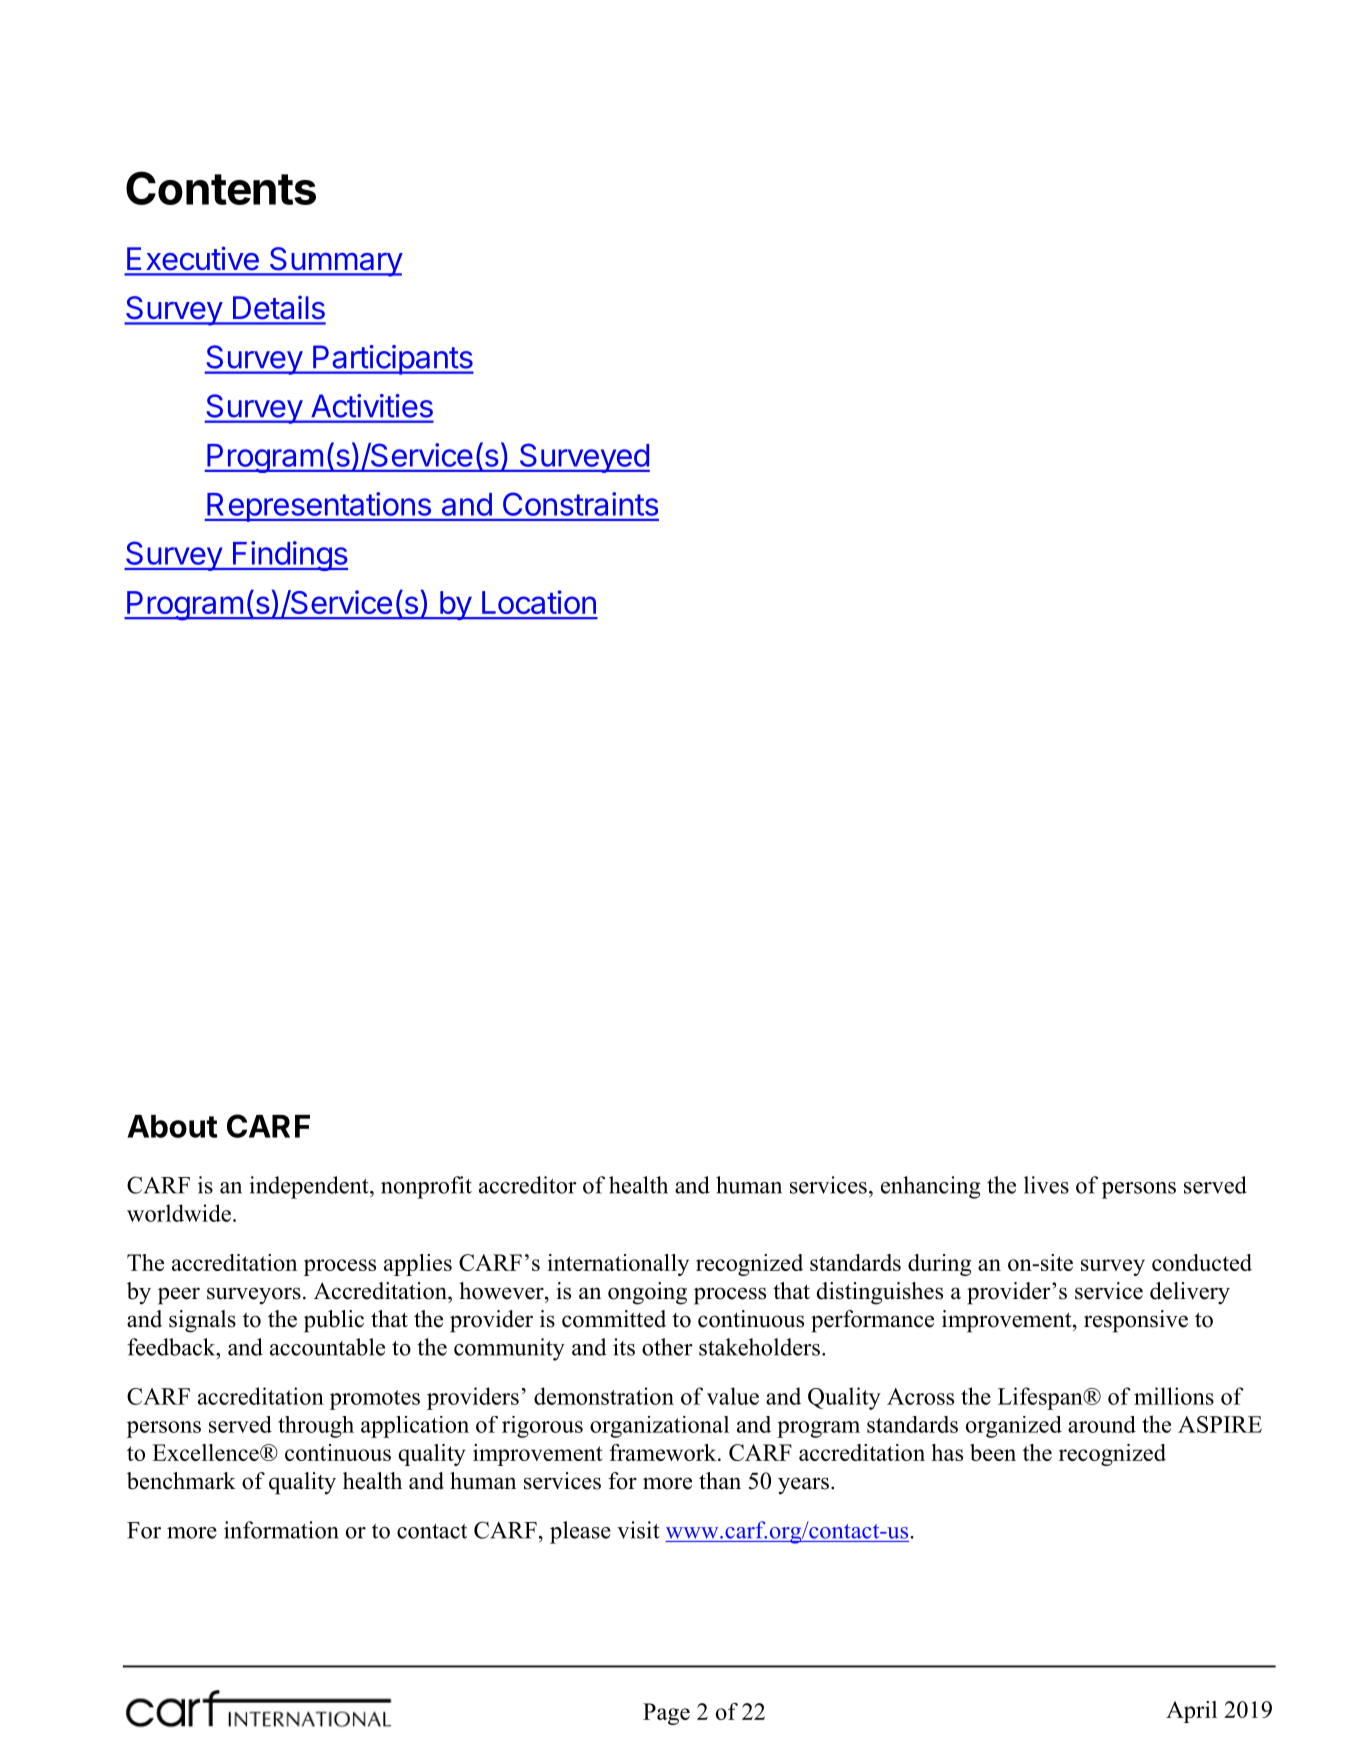  What do you see at coordinates (281, 1530) in the page?
I see `information` at bounding box center [281, 1530].
